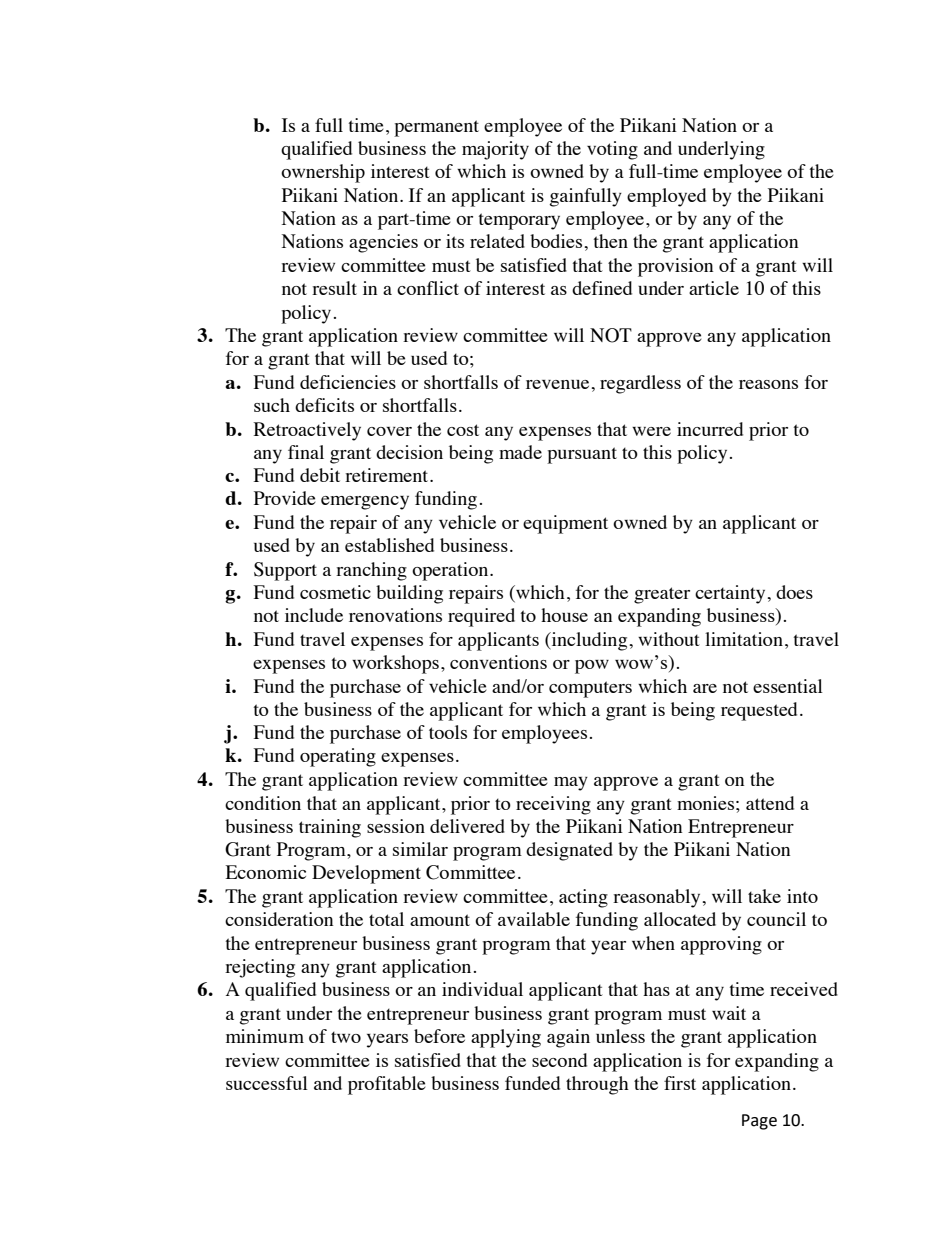 This page has height=1233, width=952. What do you see at coordinates (770, 803) in the page?
I see `attend` at bounding box center [770, 803].
